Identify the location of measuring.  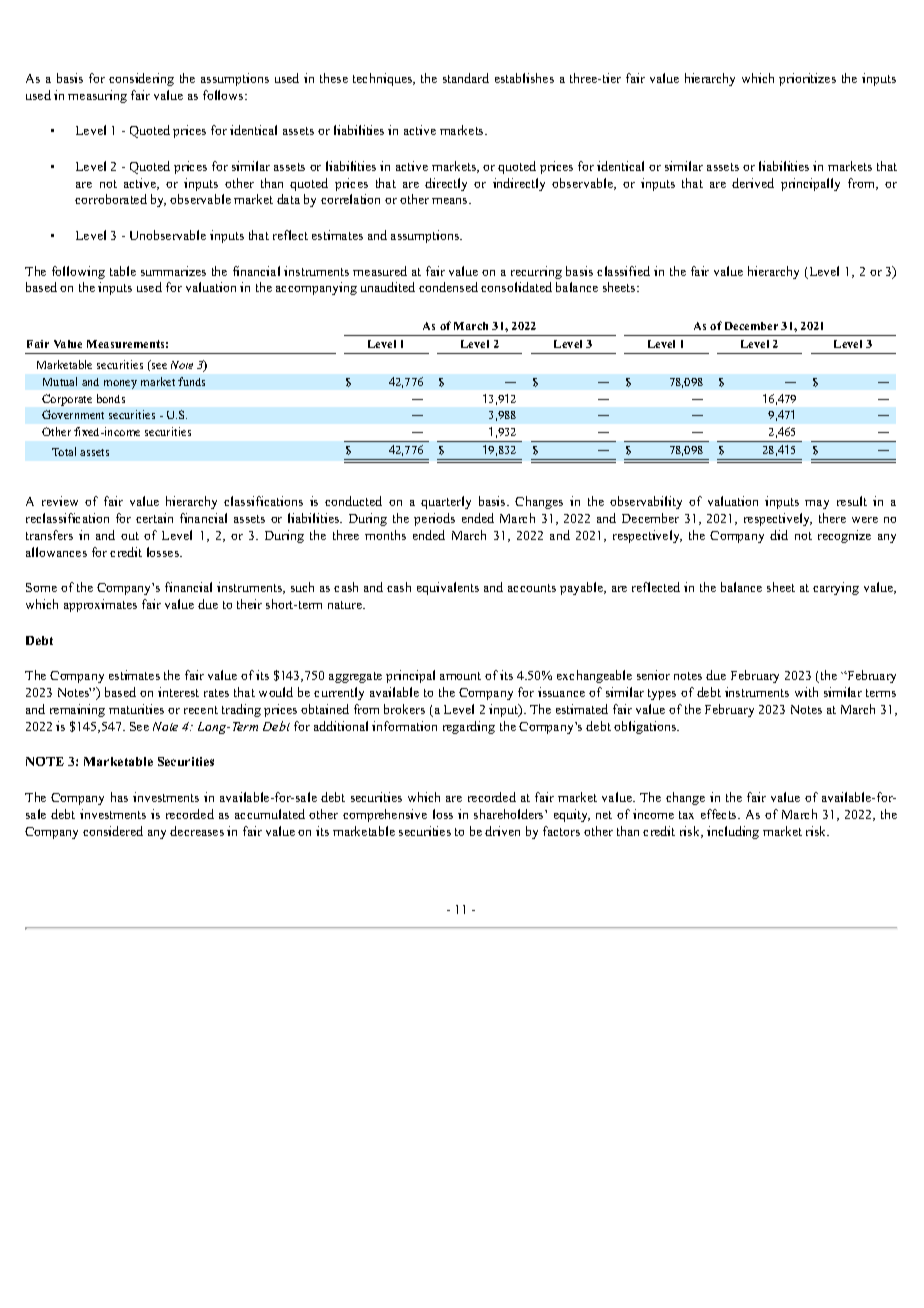
(97, 96).
